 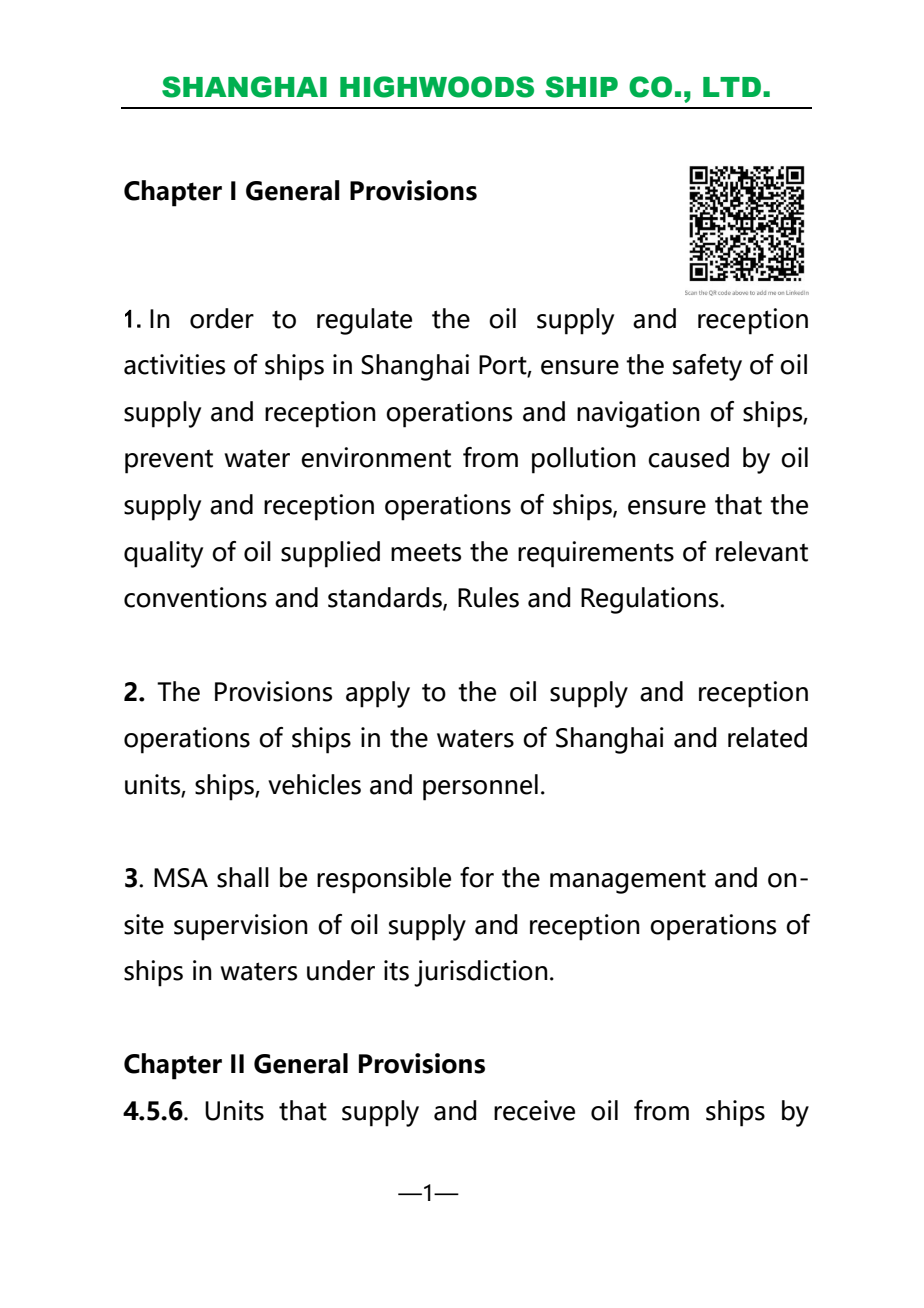 I want to click on under, so click(x=341, y=970).
